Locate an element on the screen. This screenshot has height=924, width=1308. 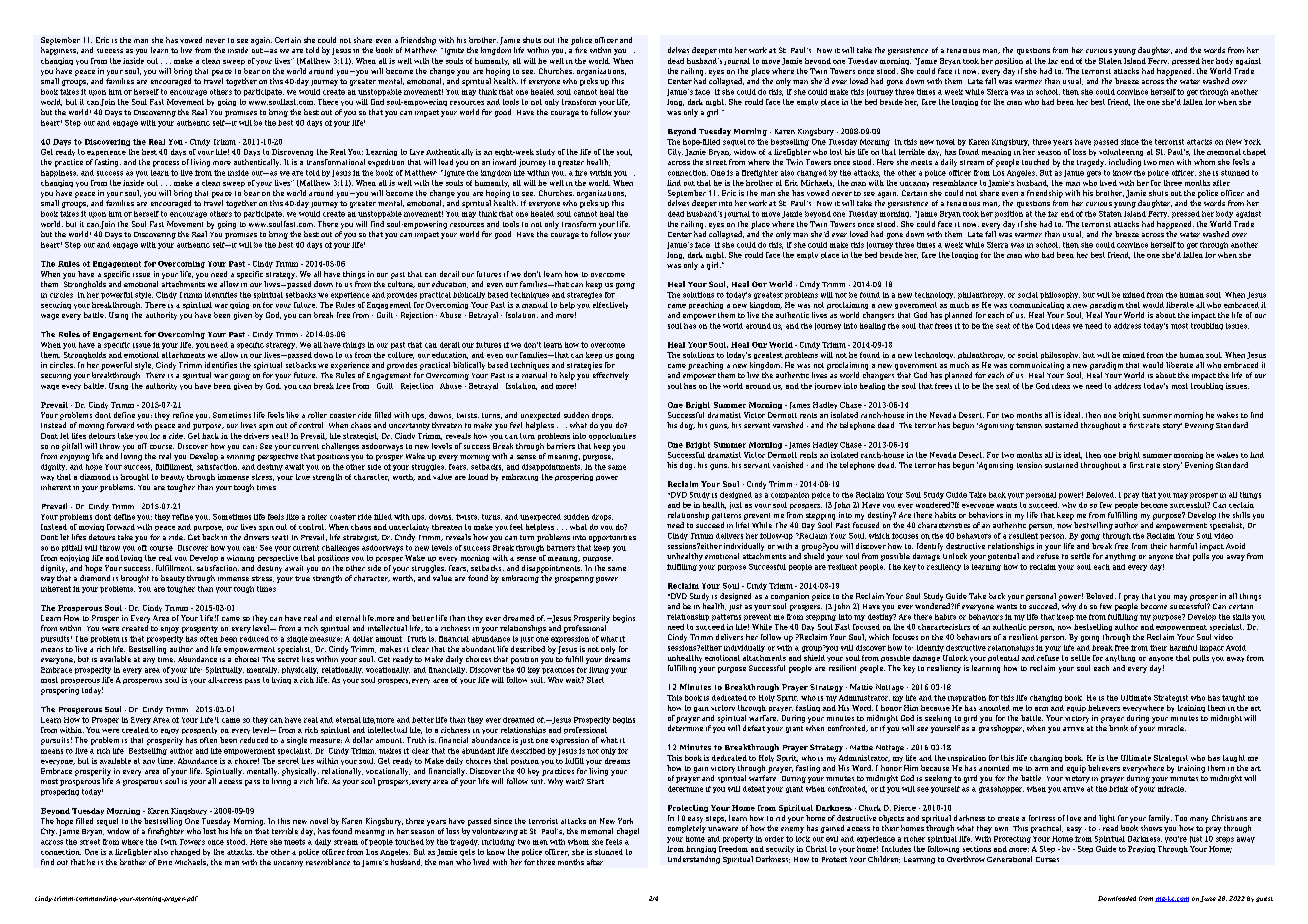
Chuck is located at coordinates (870, 808).
